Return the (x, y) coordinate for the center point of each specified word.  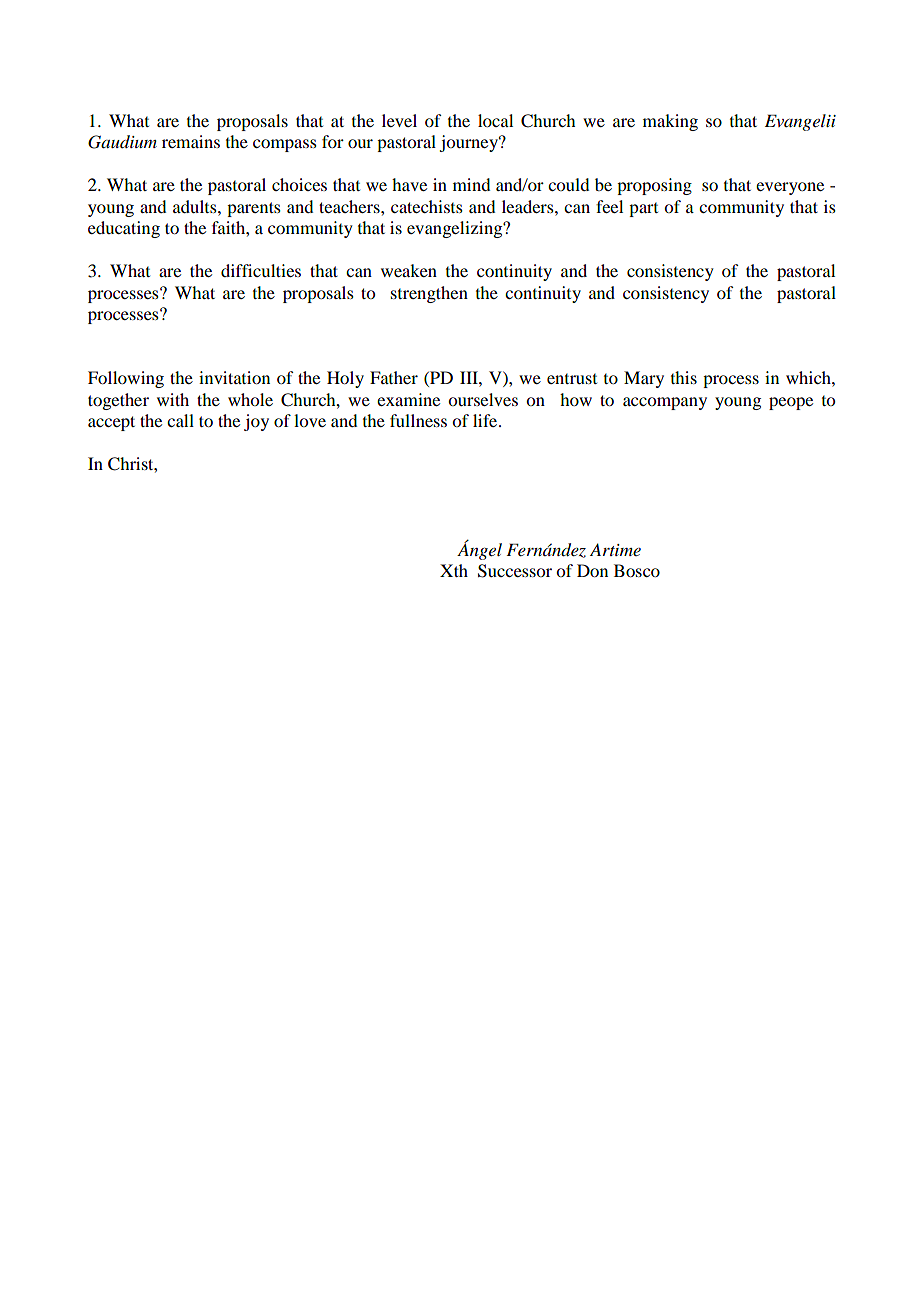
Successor (515, 571)
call (180, 420)
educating (124, 229)
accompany (665, 403)
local (495, 120)
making (670, 122)
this (684, 377)
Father (394, 377)
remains (191, 141)
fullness (418, 420)
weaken (409, 270)
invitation (234, 377)
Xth (454, 570)
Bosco (637, 570)
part (643, 210)
